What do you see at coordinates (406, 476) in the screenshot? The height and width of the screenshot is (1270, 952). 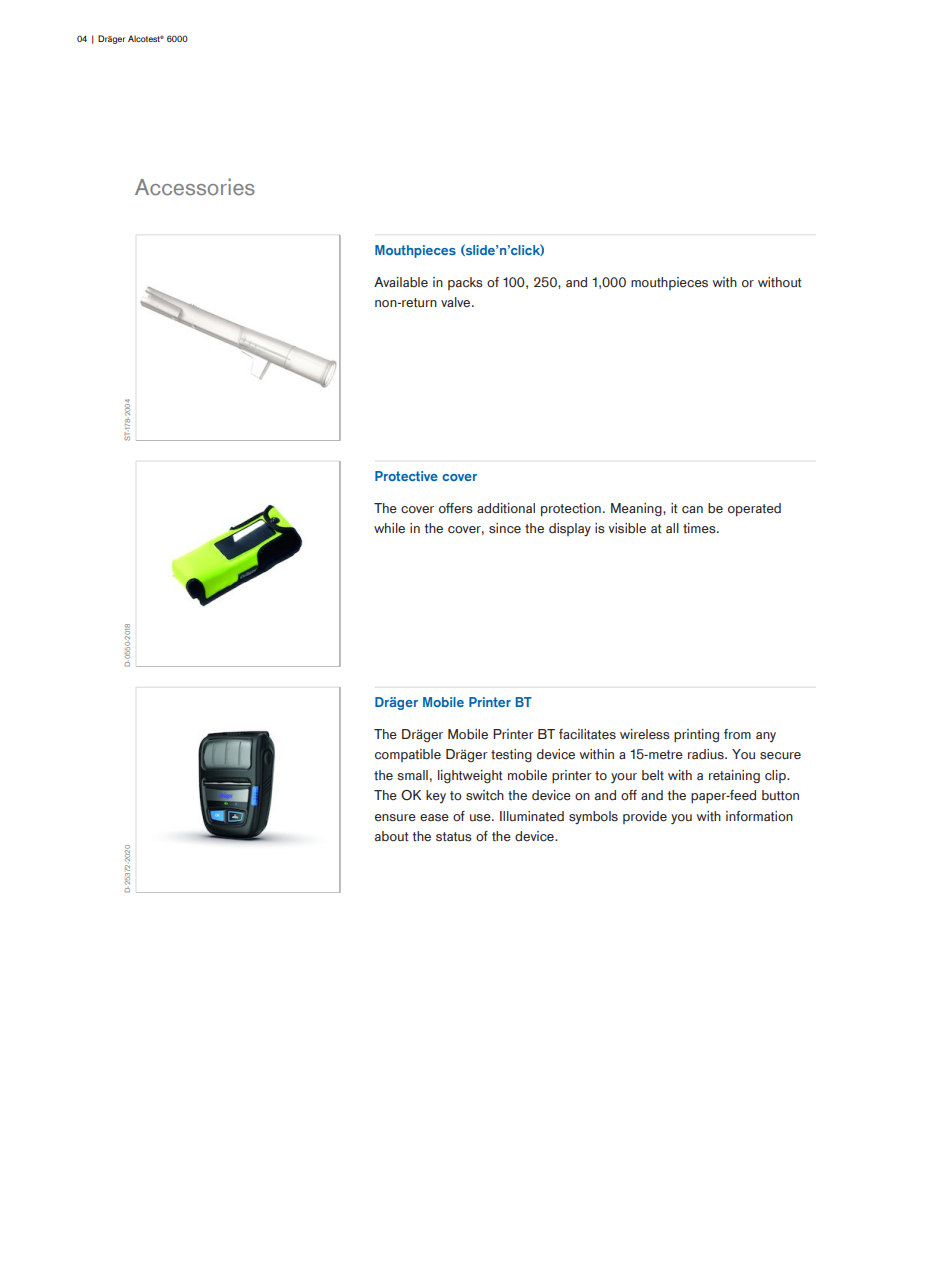 I see `Protective` at bounding box center [406, 476].
